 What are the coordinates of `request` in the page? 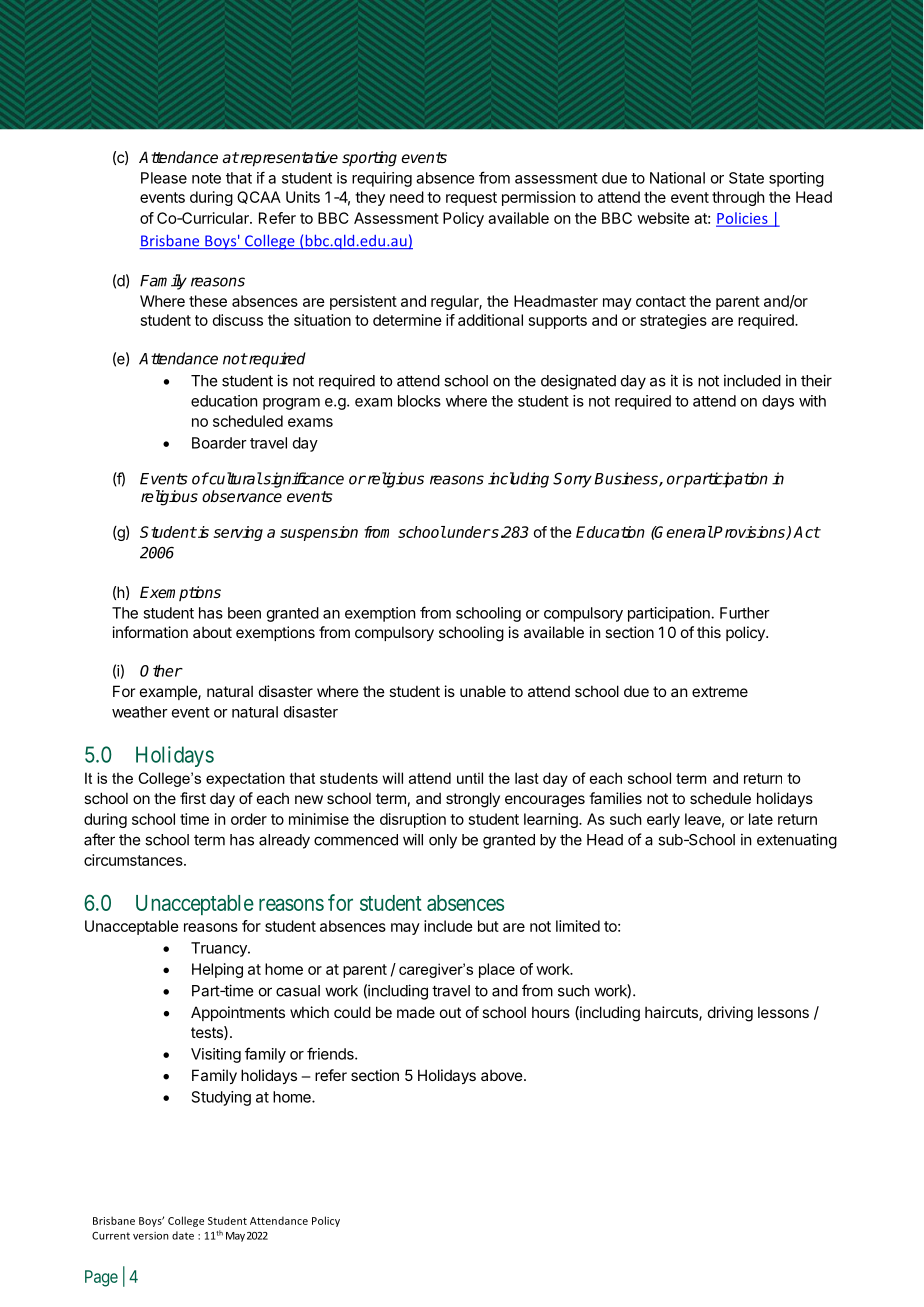 It's located at (471, 199).
